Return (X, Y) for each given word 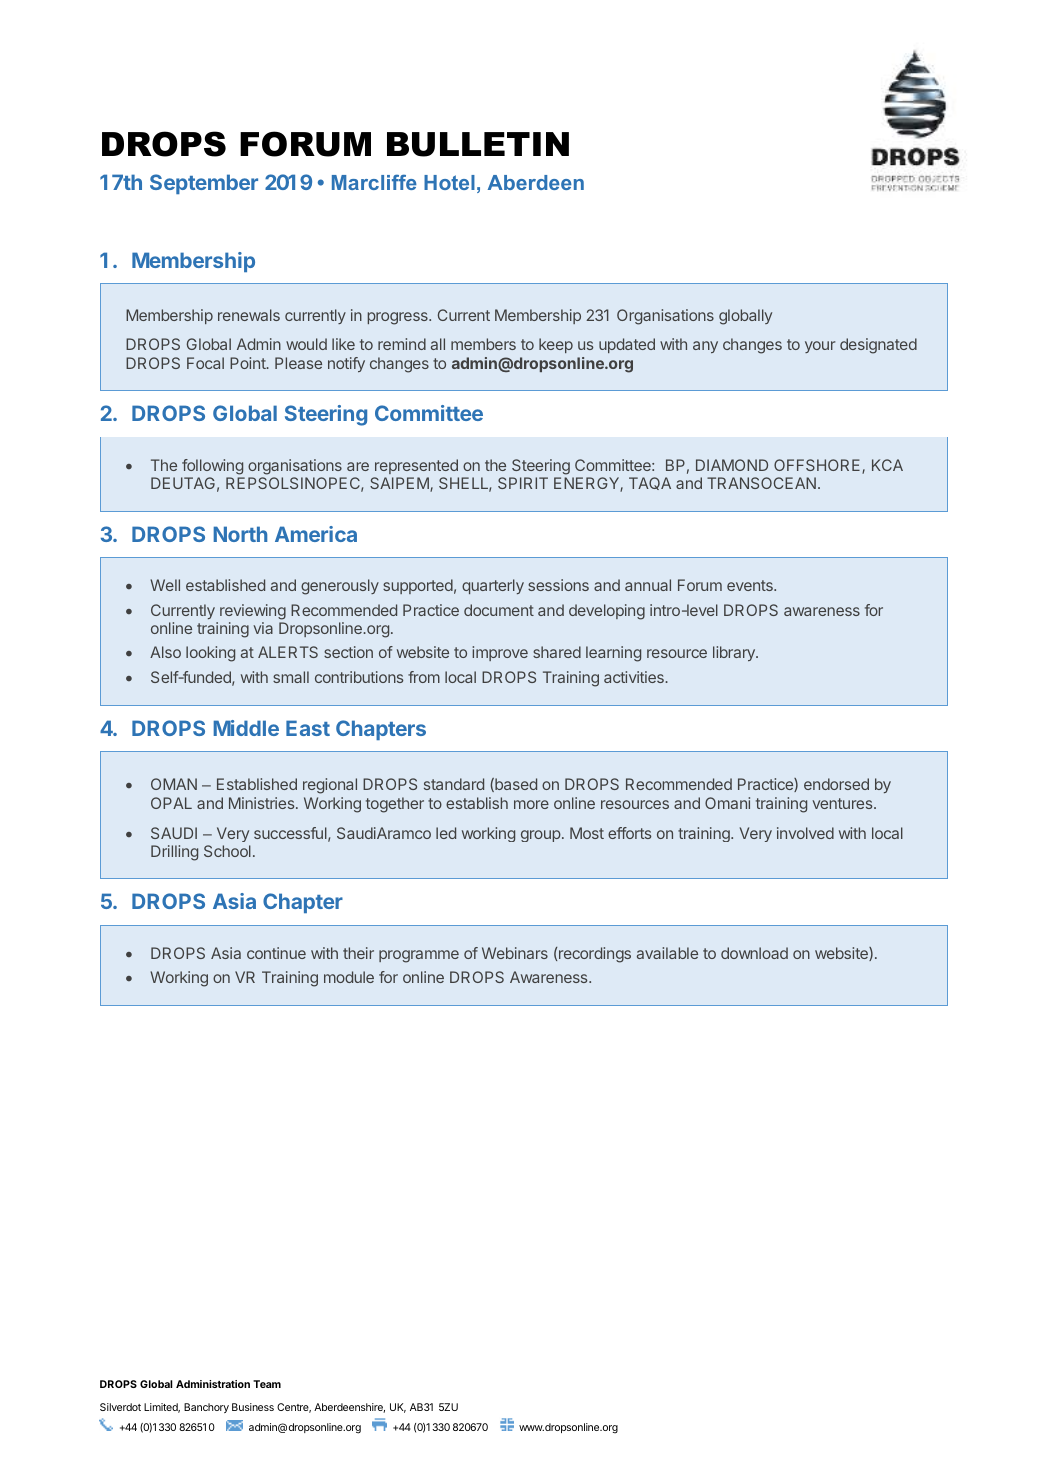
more (531, 804)
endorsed (836, 784)
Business (253, 1407)
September (204, 184)
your (820, 347)
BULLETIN (478, 144)
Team (267, 1384)
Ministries (263, 803)
